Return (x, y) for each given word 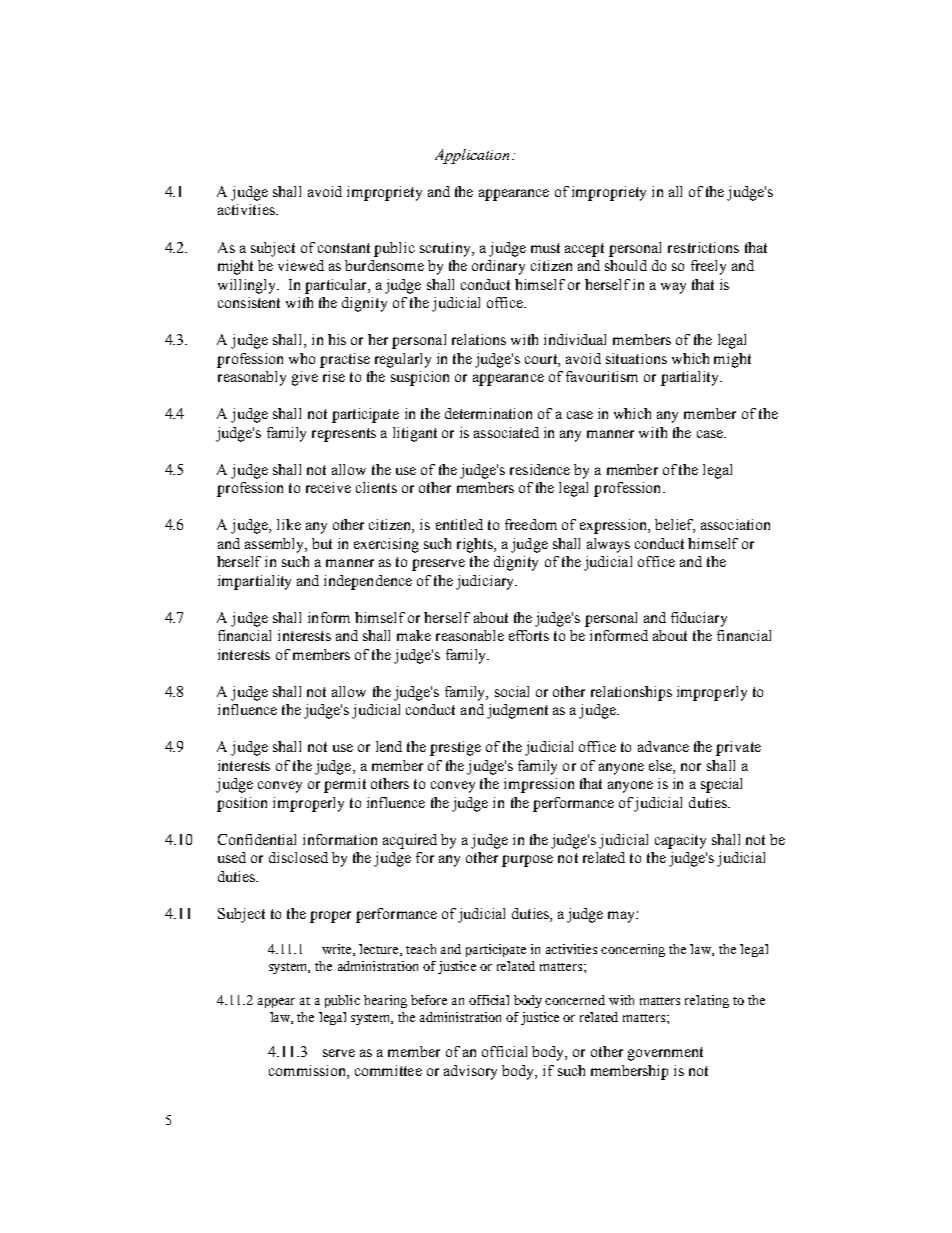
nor (691, 767)
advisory (470, 1072)
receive (328, 487)
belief (675, 526)
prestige (455, 748)
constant (344, 248)
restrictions (703, 247)
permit (345, 785)
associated (506, 432)
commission (308, 1070)
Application (472, 156)
